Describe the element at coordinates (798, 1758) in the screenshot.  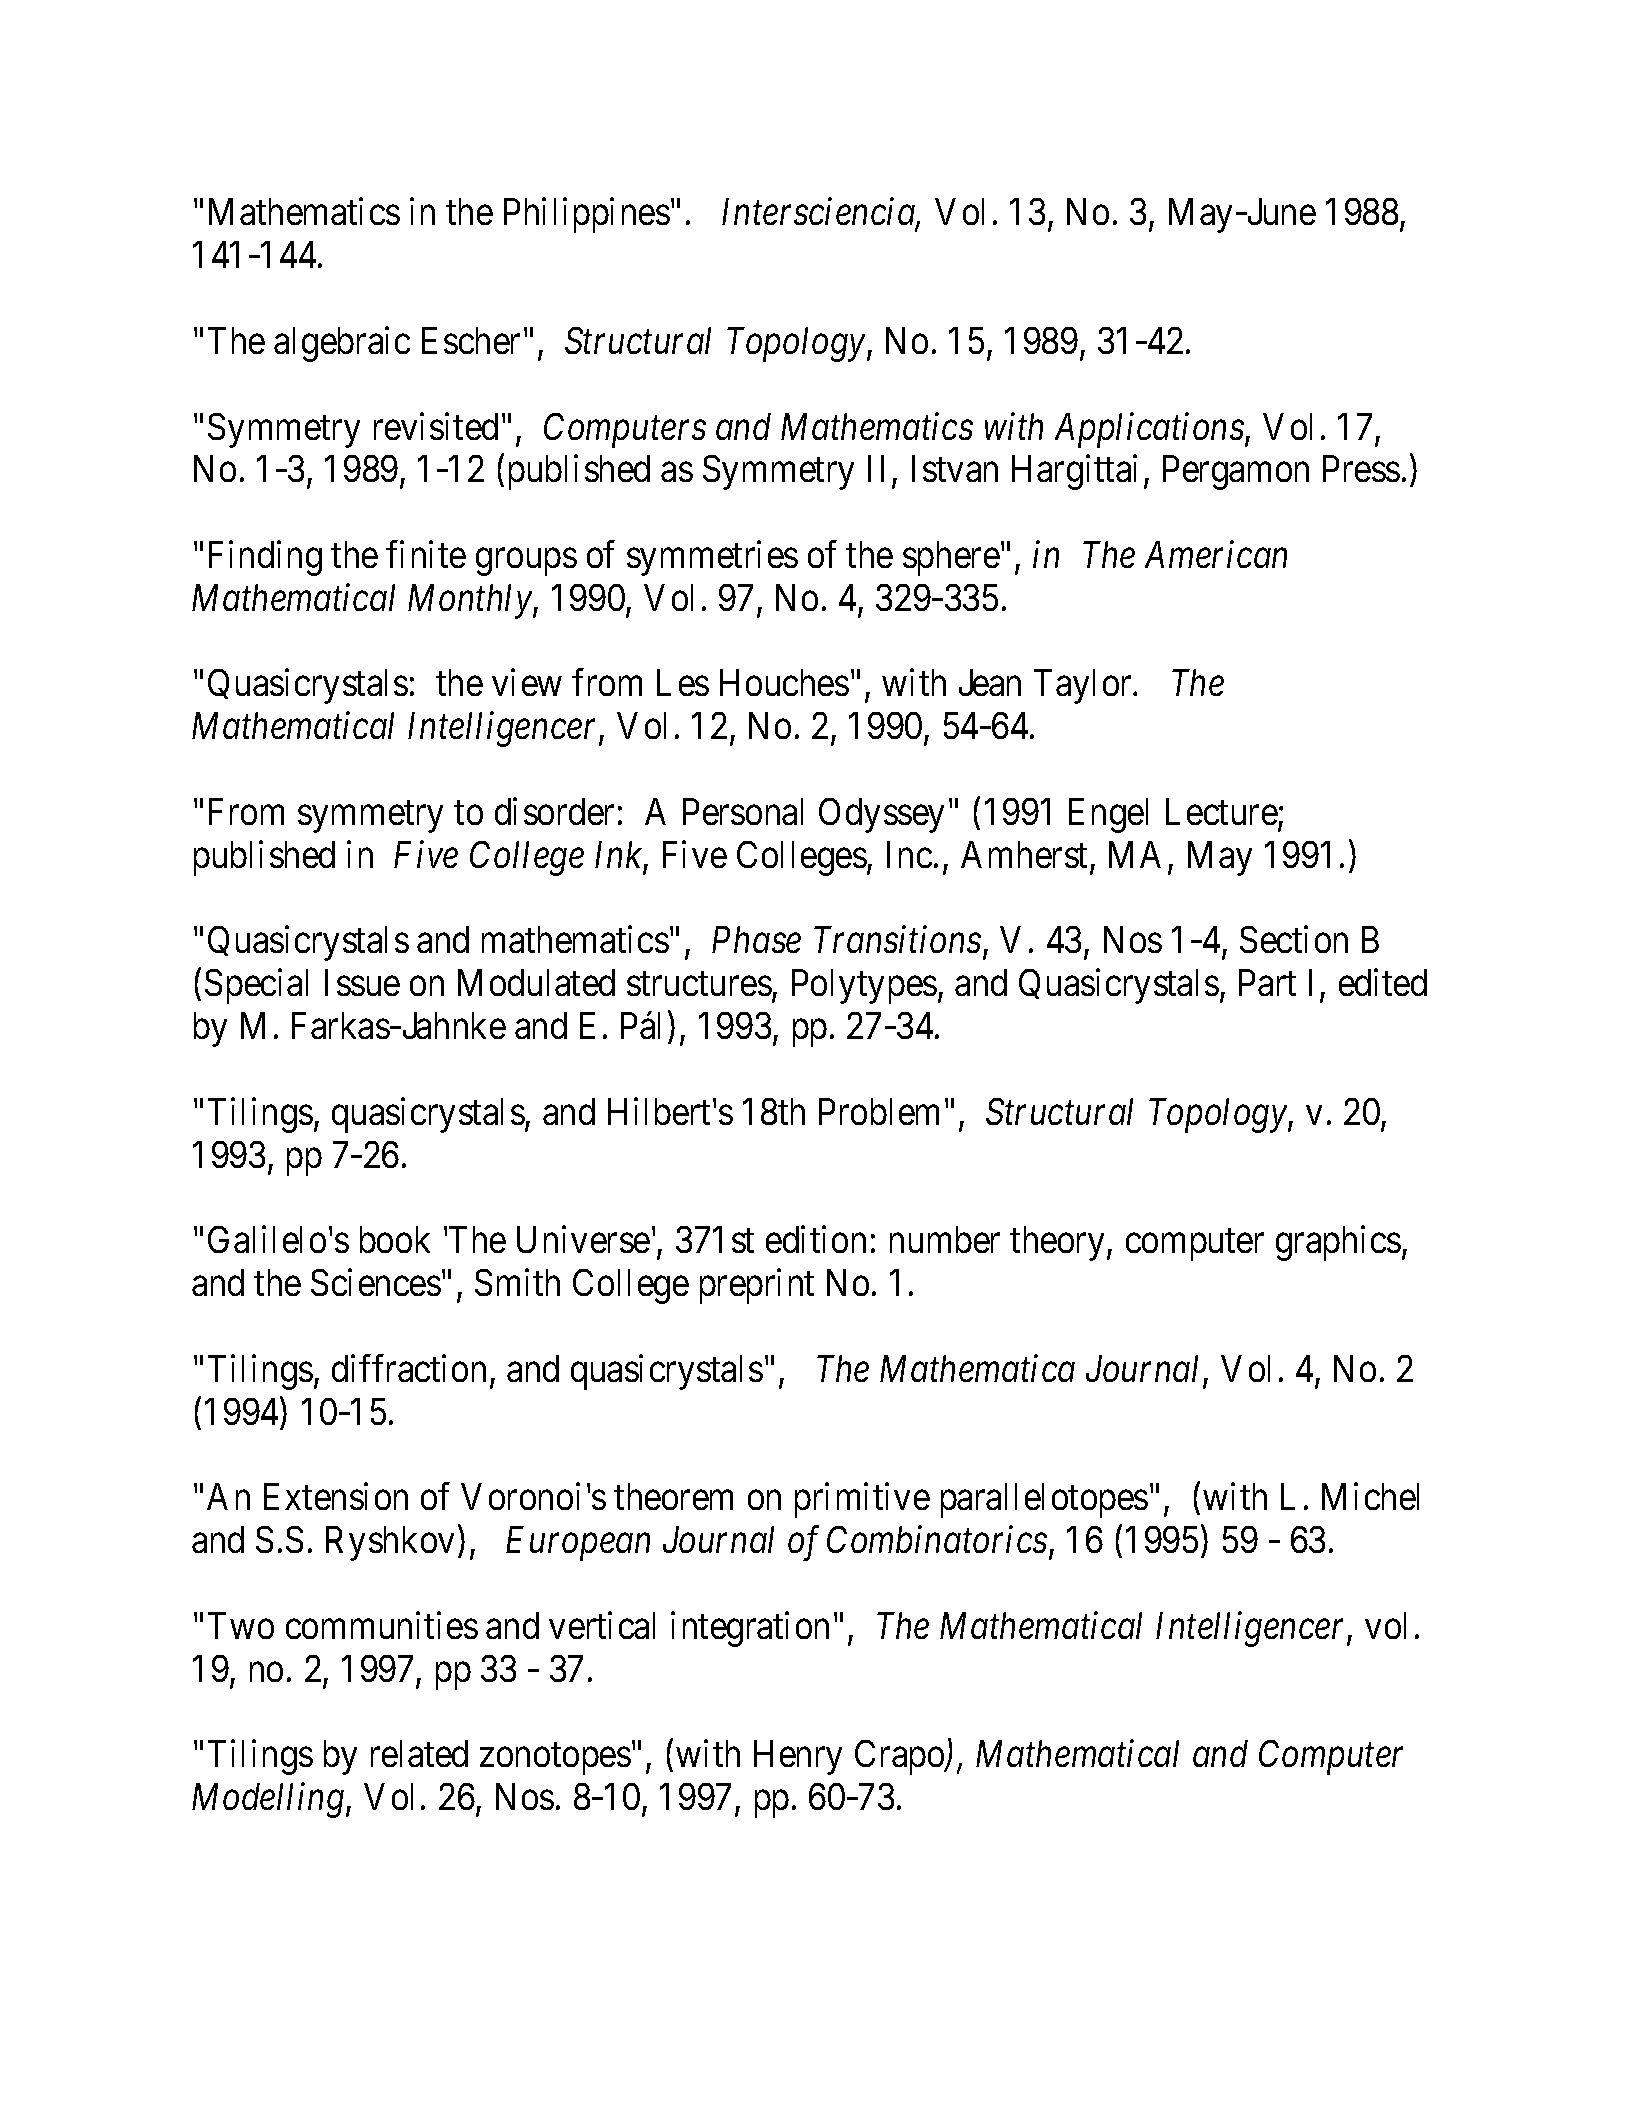
I see `Henry` at that location.
